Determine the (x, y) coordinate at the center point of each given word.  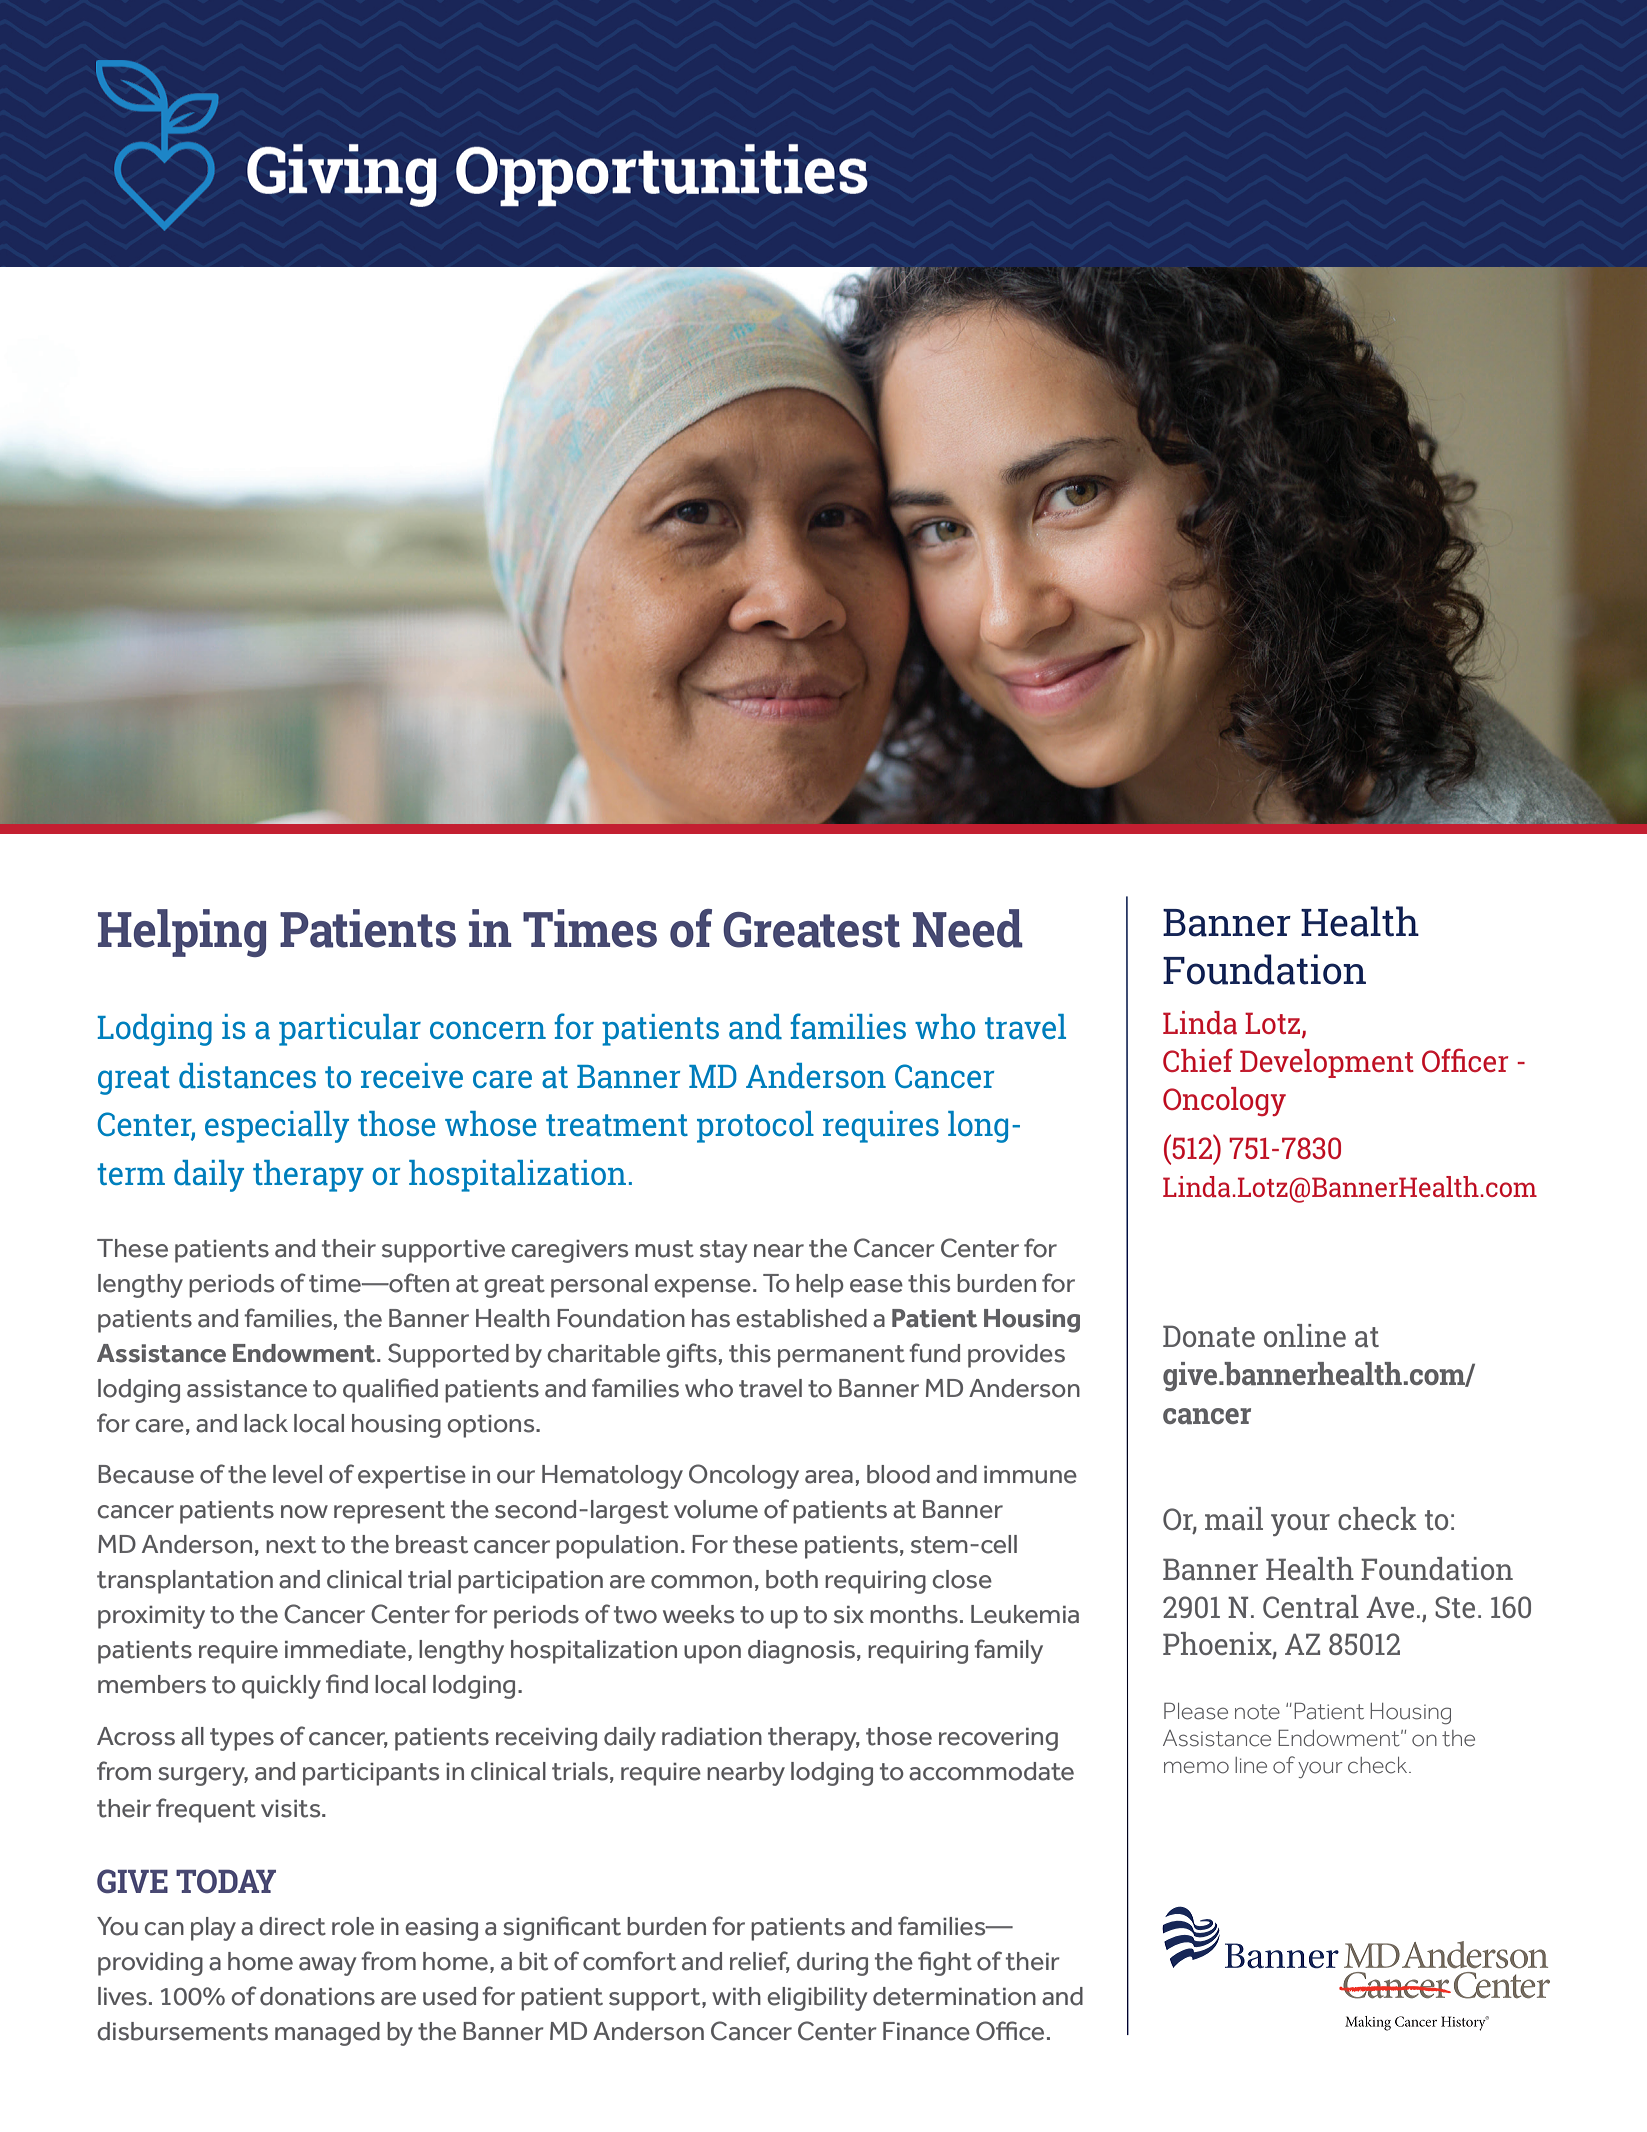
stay (724, 1251)
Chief (1198, 1060)
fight (945, 1963)
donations (317, 1996)
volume (716, 1509)
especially (277, 1127)
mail (1234, 1518)
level (297, 1474)
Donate (1209, 1336)
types (242, 1739)
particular (350, 1030)
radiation (712, 1736)
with (736, 1996)
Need (968, 928)
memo (1196, 1767)
